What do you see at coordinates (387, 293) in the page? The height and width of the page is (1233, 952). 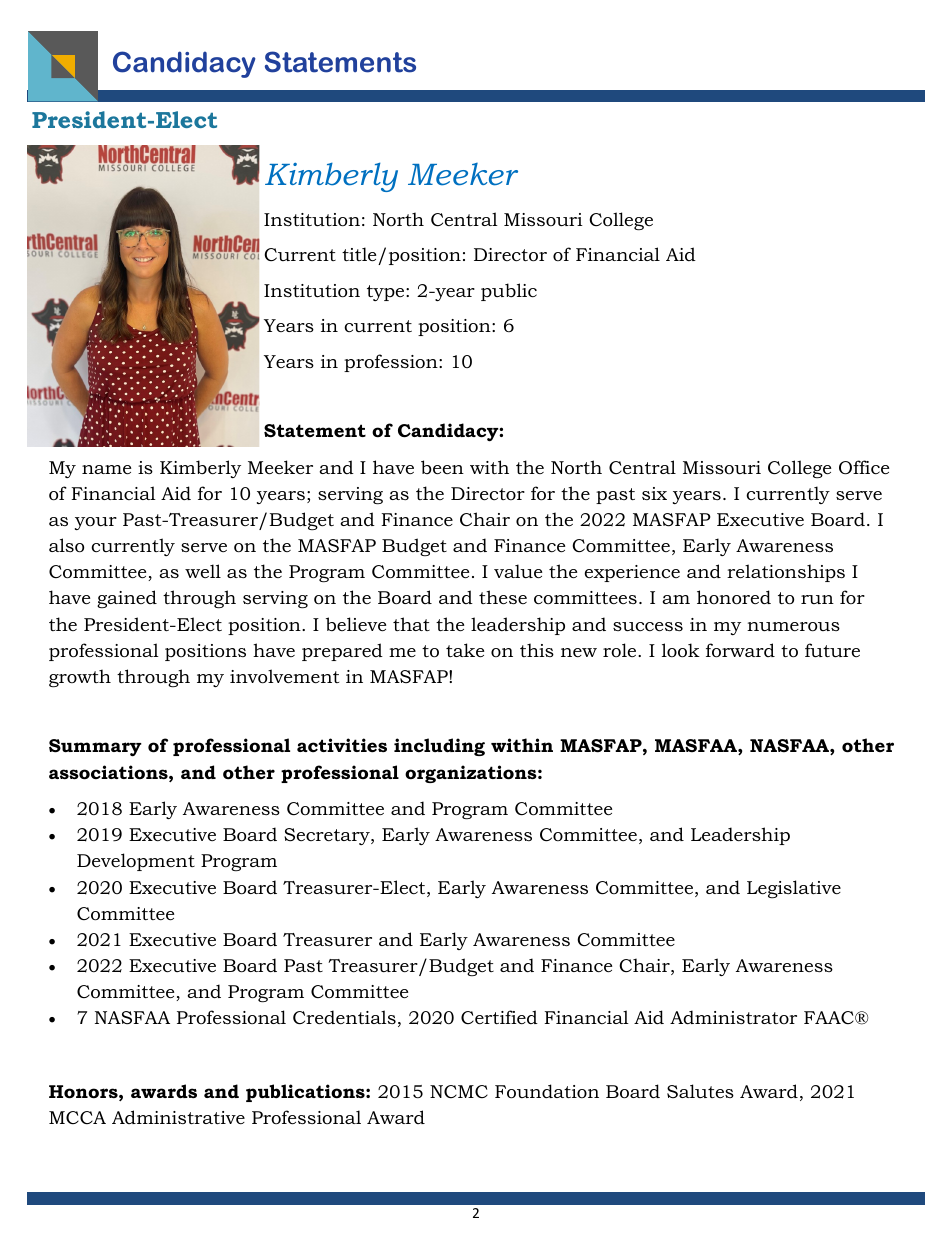 I see `type` at bounding box center [387, 293].
